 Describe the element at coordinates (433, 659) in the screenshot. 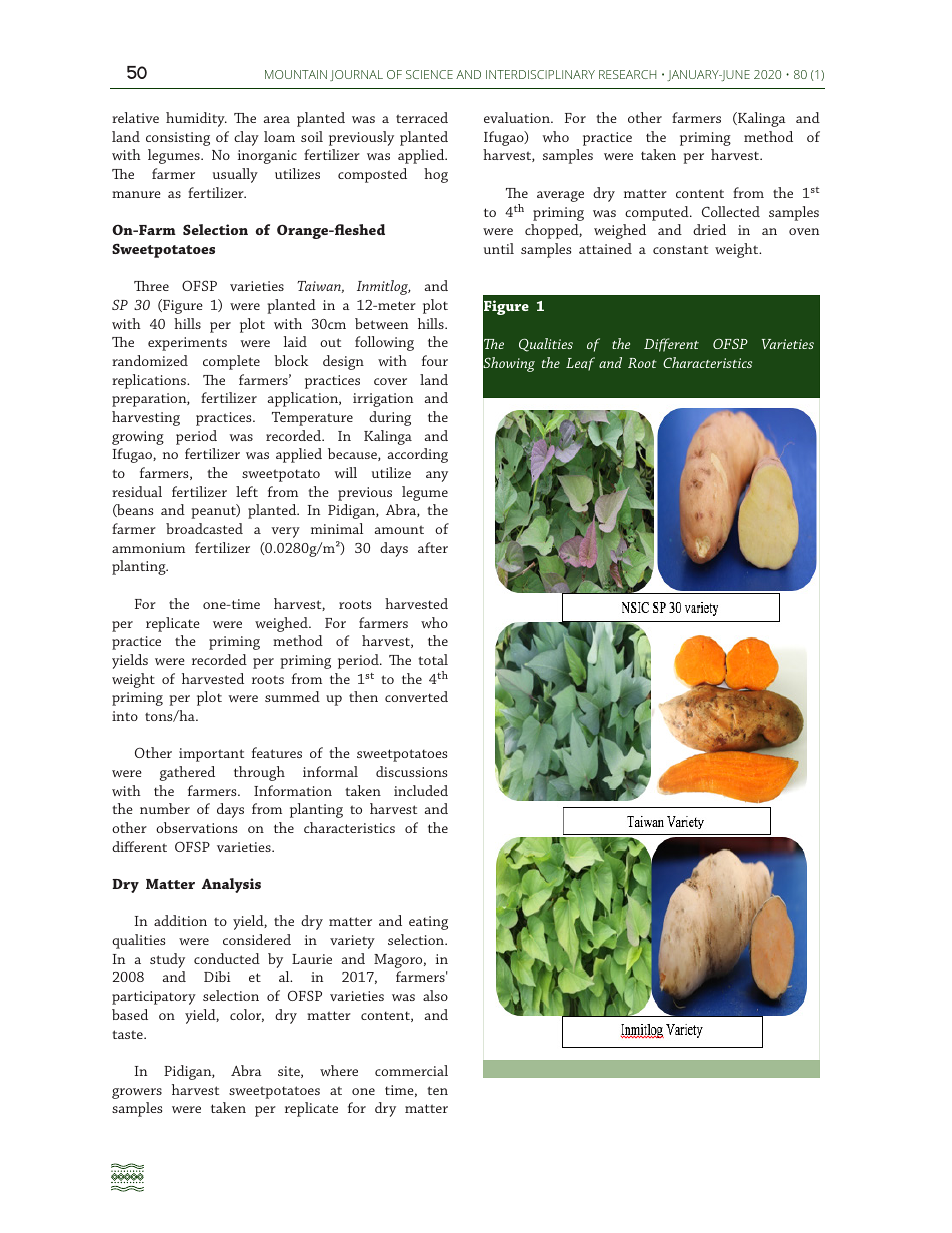

I see `total` at that location.
